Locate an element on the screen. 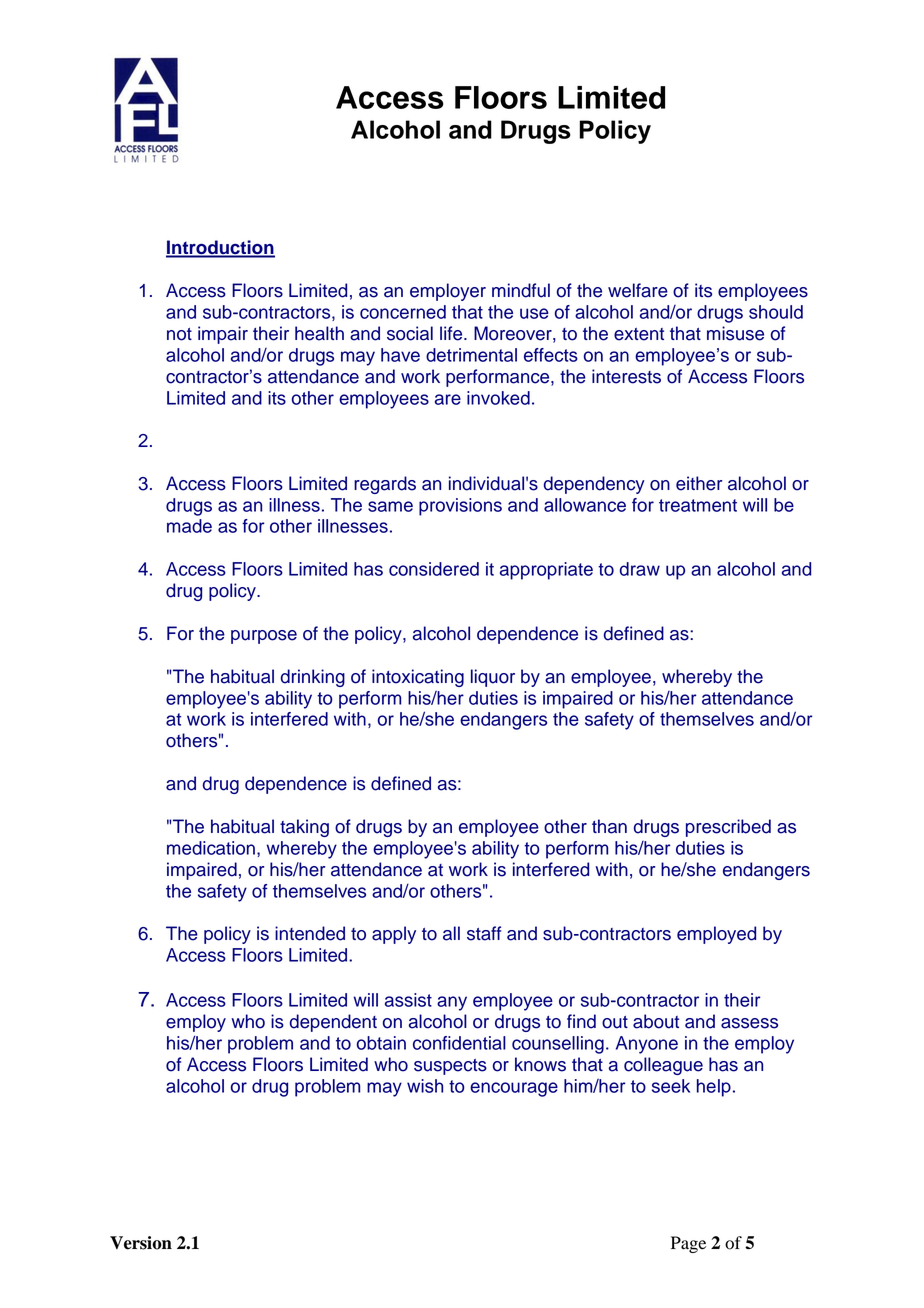 The height and width of the screenshot is (1308, 924). medication is located at coordinates (211, 848).
